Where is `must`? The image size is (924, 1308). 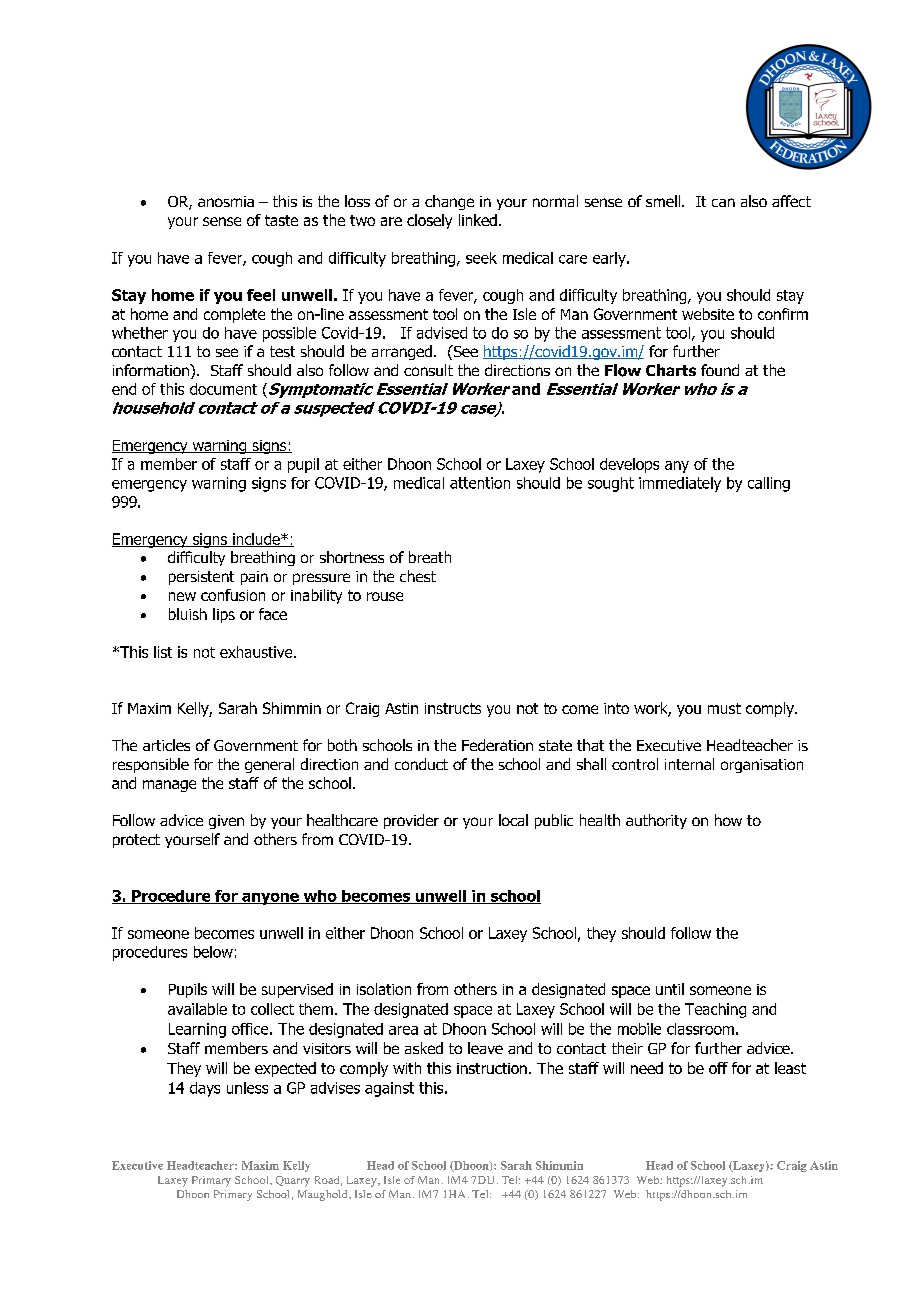 must is located at coordinates (724, 708).
